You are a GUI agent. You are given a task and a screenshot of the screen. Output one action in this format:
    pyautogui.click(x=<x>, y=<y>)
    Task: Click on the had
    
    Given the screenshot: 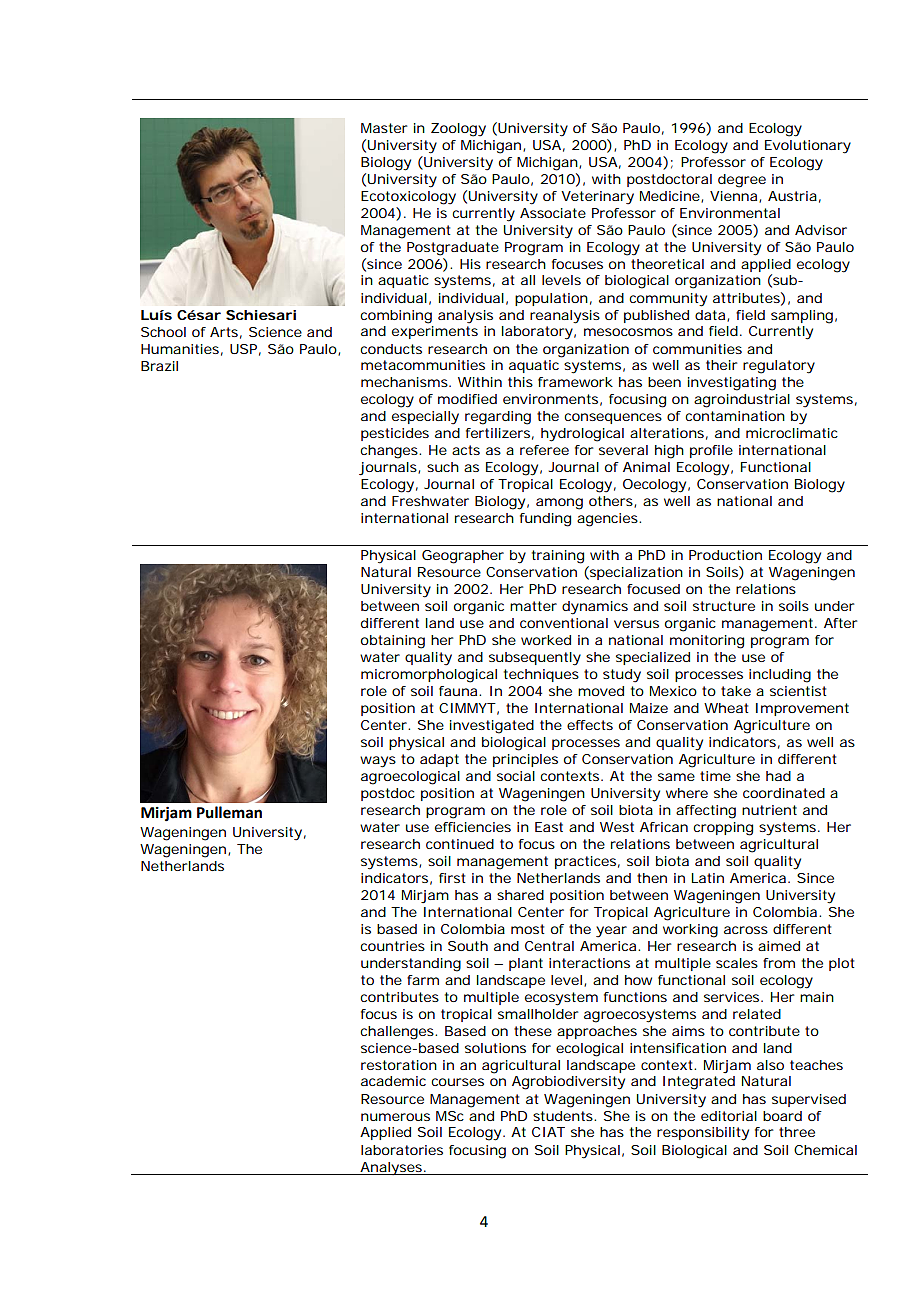 What is the action you would take?
    pyautogui.click(x=778, y=776)
